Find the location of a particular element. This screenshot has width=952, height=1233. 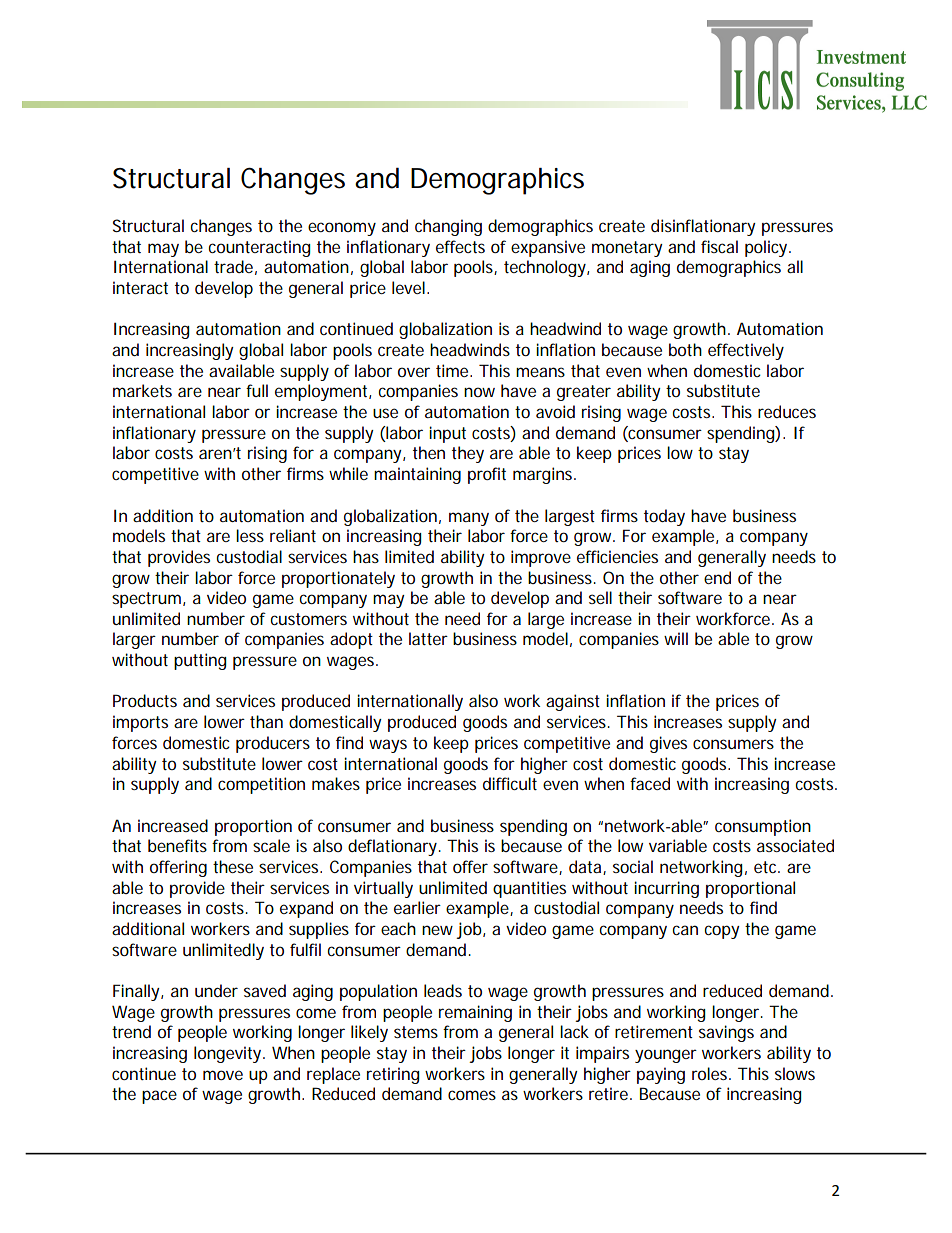

difficult is located at coordinates (510, 783).
